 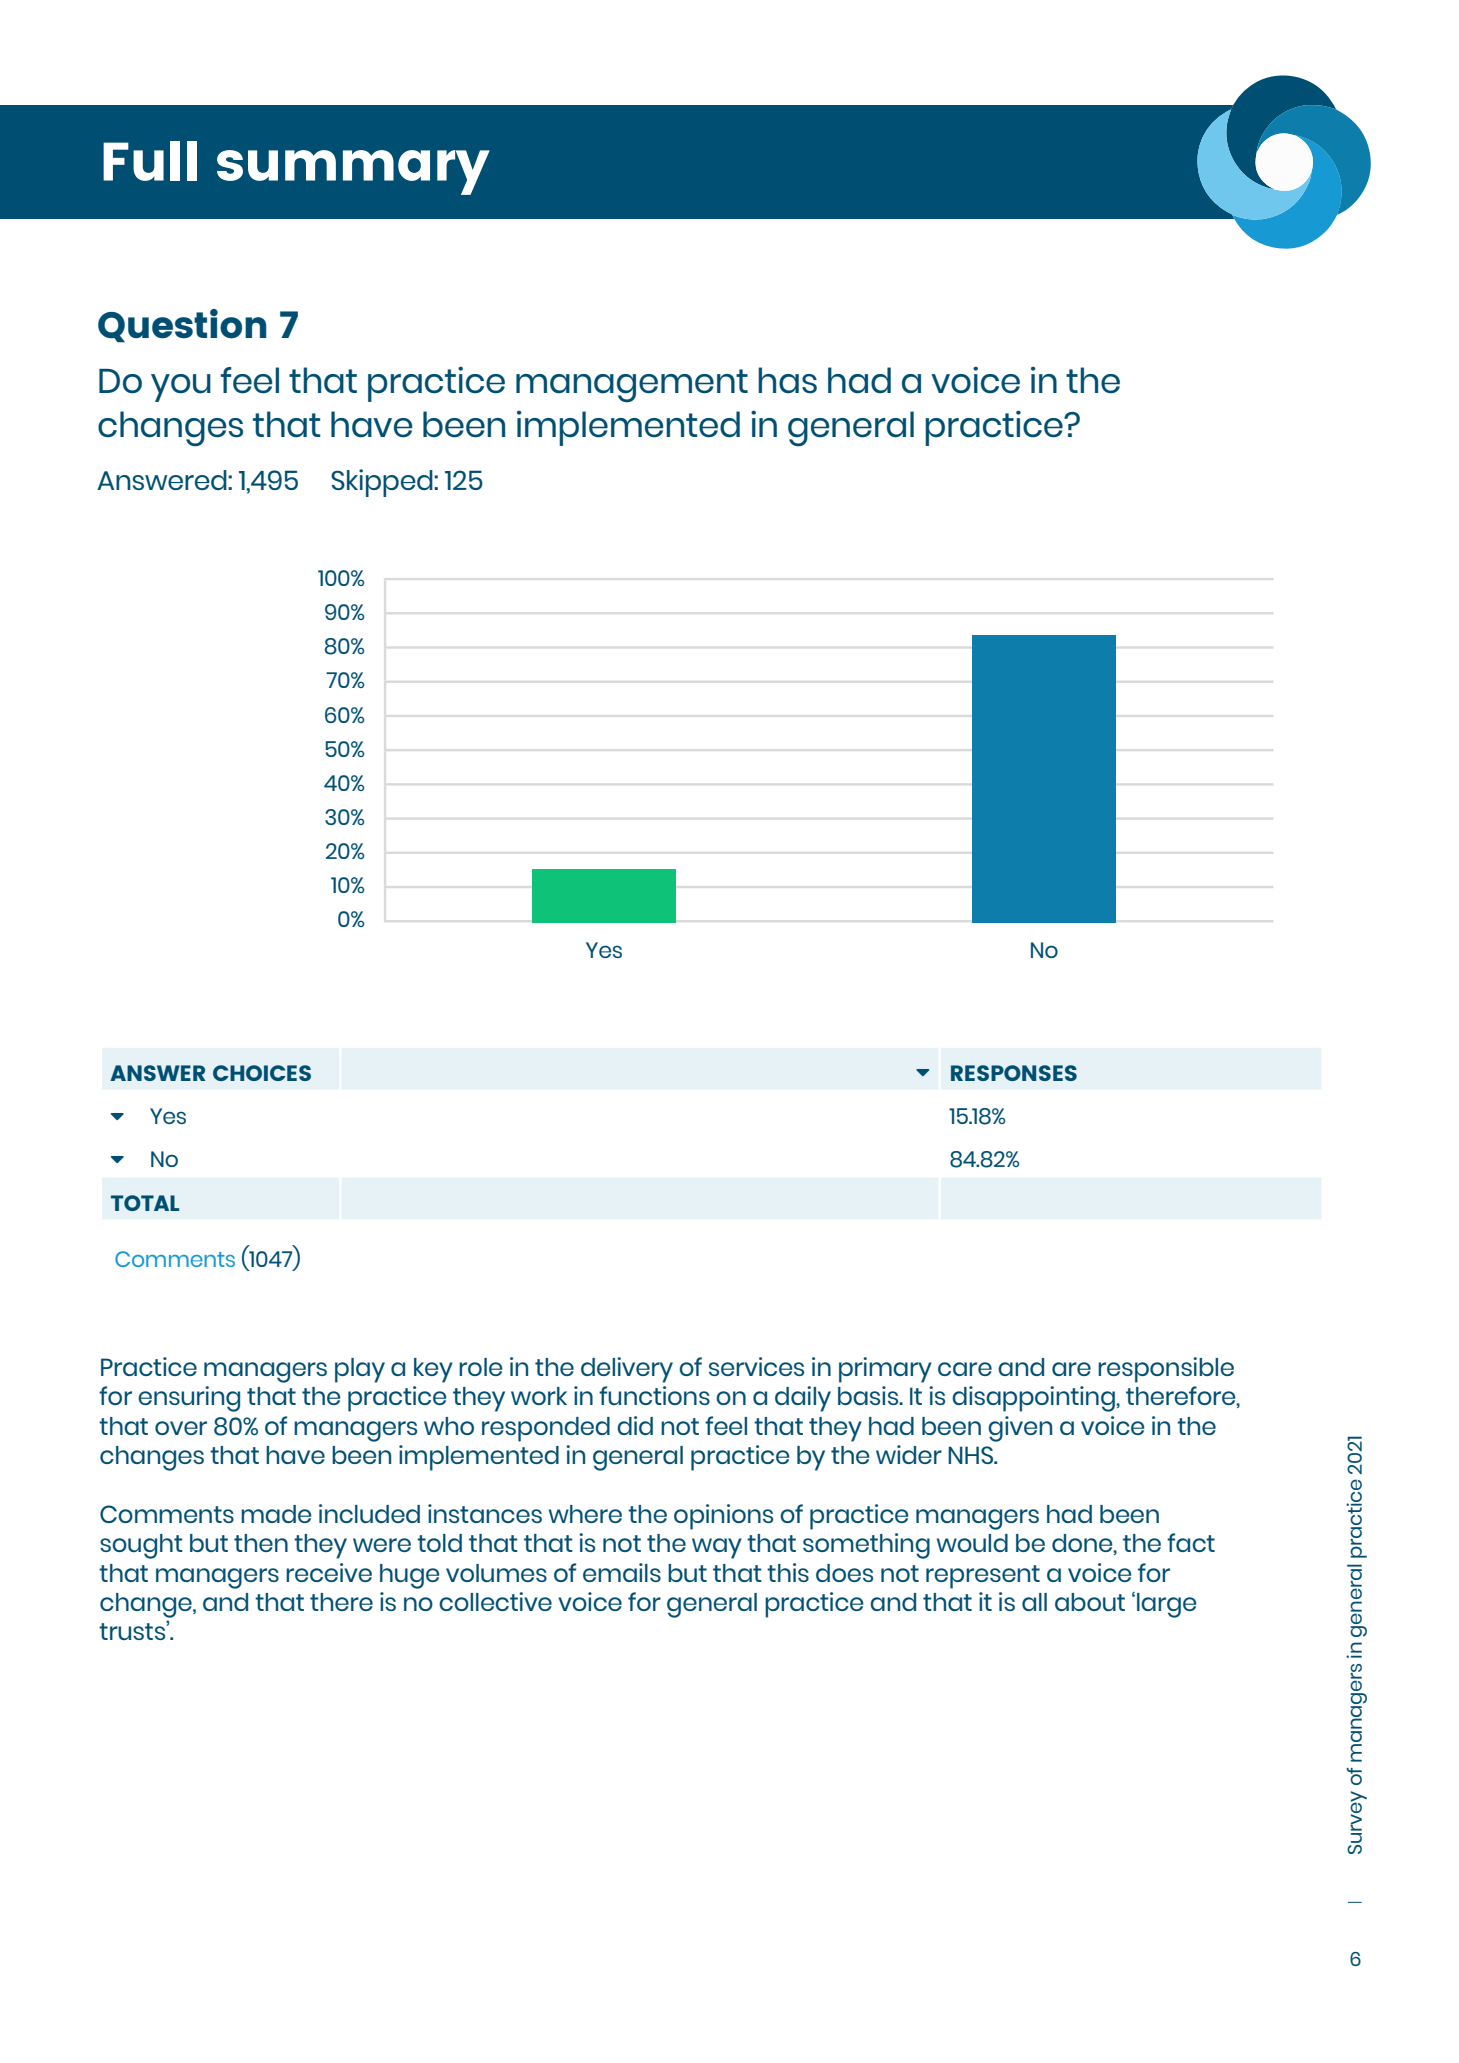 I want to click on RESPONSES, so click(x=1014, y=1073).
